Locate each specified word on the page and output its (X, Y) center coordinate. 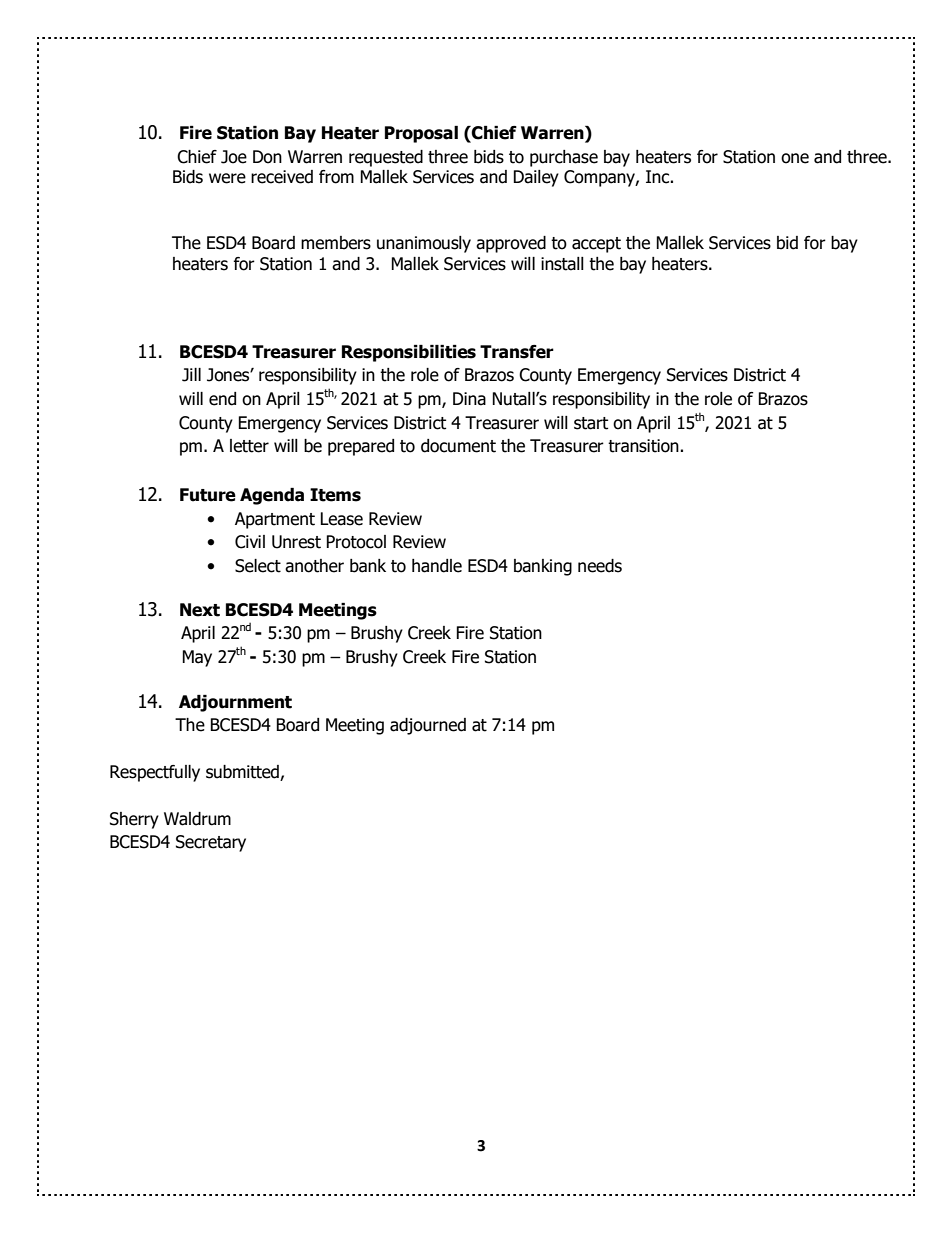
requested (386, 158)
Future (208, 495)
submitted (243, 773)
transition (644, 446)
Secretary (211, 843)
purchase (564, 158)
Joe (234, 157)
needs (600, 566)
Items (335, 495)
